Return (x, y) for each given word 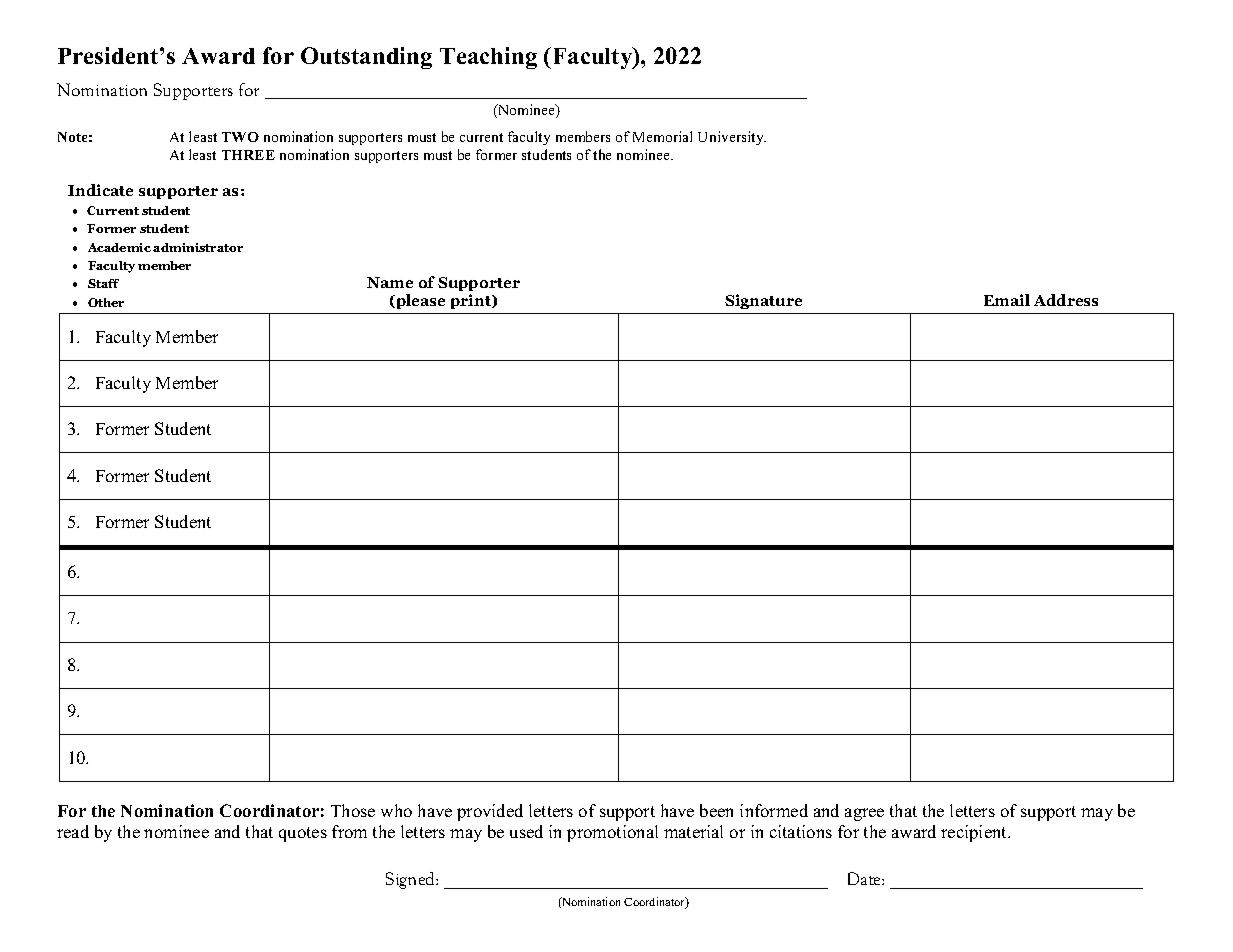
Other (106, 302)
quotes (303, 834)
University (732, 138)
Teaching (488, 58)
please (419, 301)
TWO (240, 137)
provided (490, 812)
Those (353, 810)
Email (1007, 300)
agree (864, 814)
